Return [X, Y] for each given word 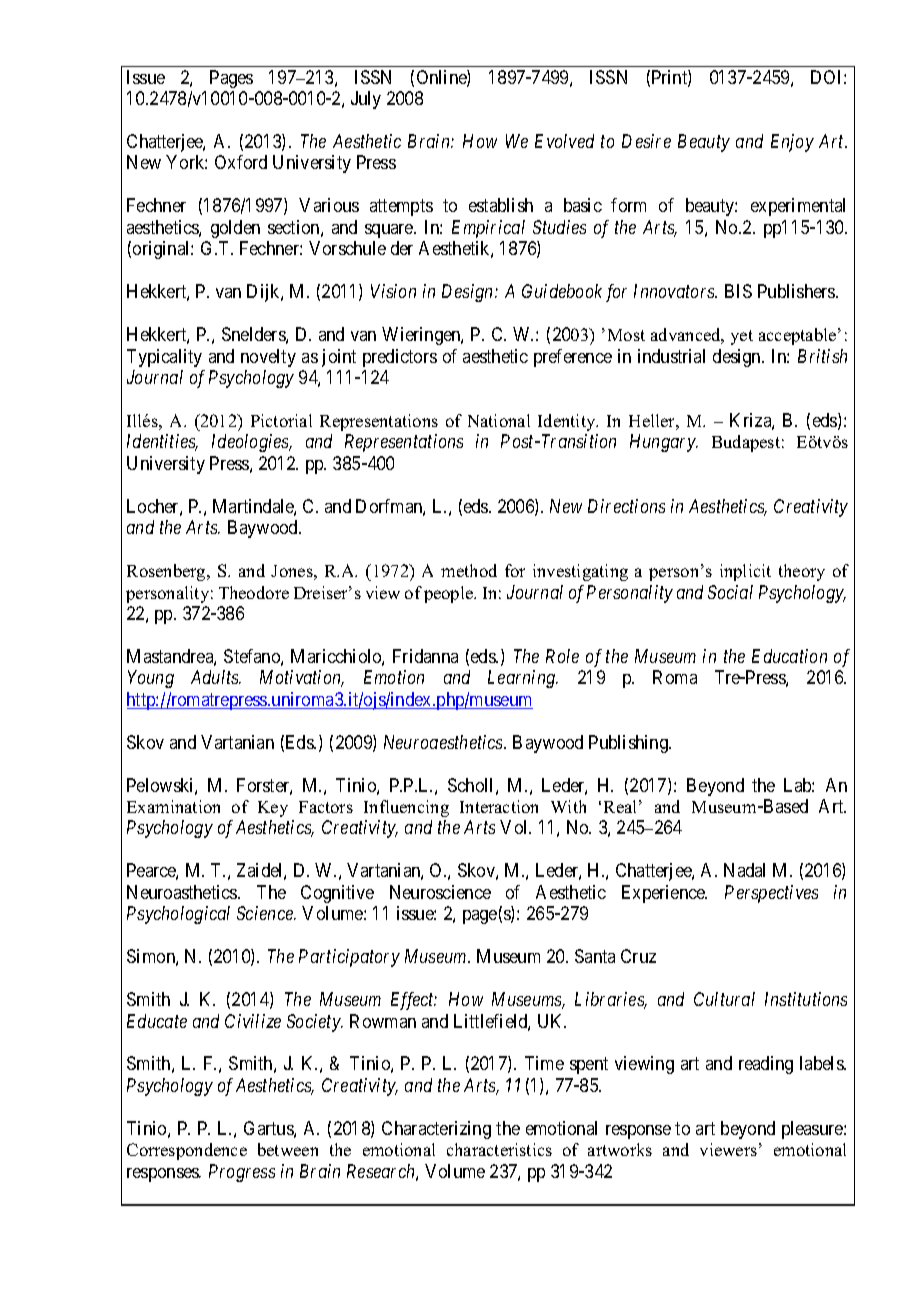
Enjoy [792, 143]
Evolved [564, 141]
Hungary [664, 443]
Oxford [241, 162]
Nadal [744, 870]
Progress [242, 1173]
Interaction [499, 806]
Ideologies [251, 443]
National [499, 420]
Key [273, 809]
